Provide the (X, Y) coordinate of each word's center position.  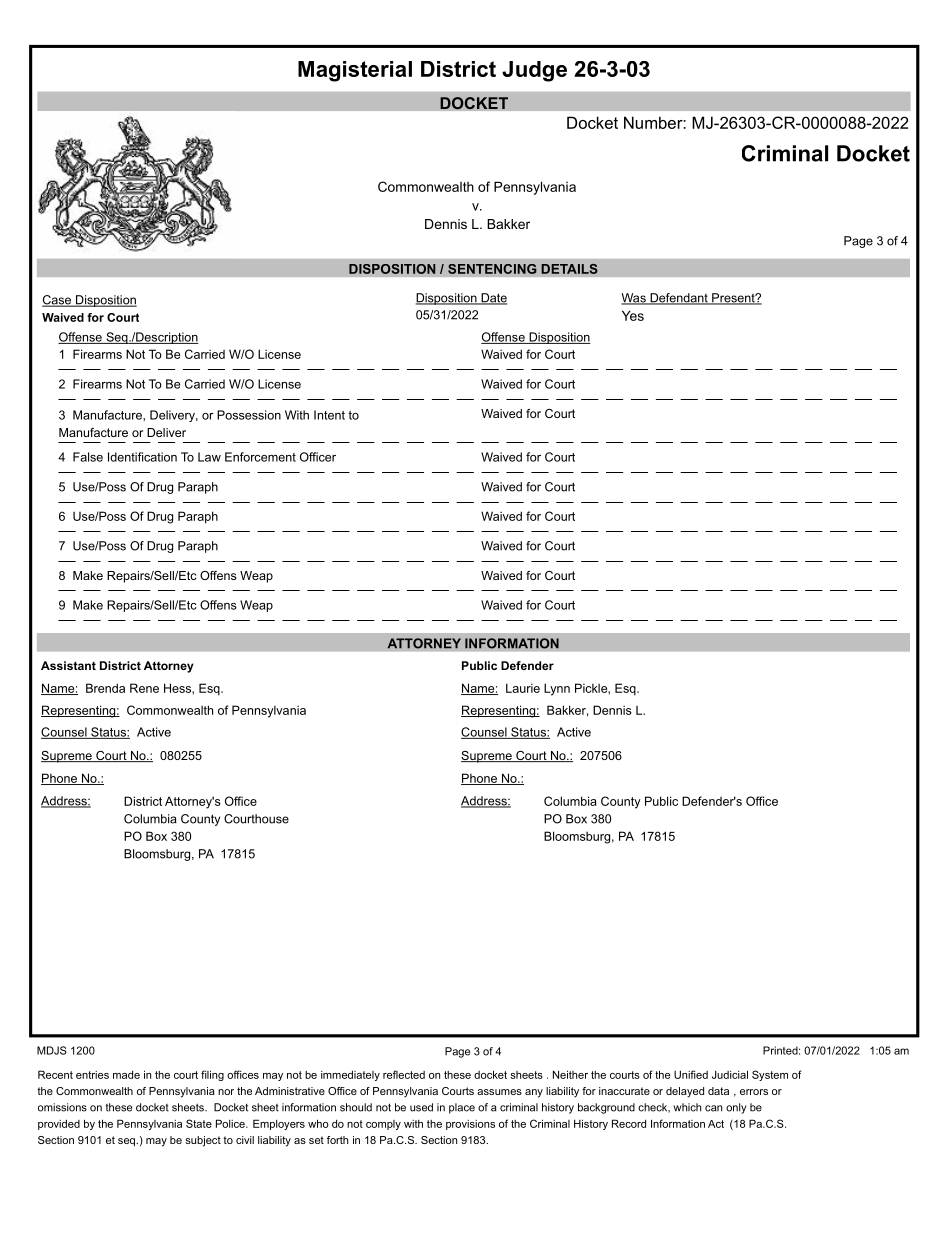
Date (493, 299)
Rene (144, 688)
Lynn (557, 689)
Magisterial (355, 71)
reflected (404, 1074)
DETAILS (569, 269)
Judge (534, 71)
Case (58, 301)
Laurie (523, 688)
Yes (633, 315)
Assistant (68, 665)
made (126, 1075)
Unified (691, 1074)
